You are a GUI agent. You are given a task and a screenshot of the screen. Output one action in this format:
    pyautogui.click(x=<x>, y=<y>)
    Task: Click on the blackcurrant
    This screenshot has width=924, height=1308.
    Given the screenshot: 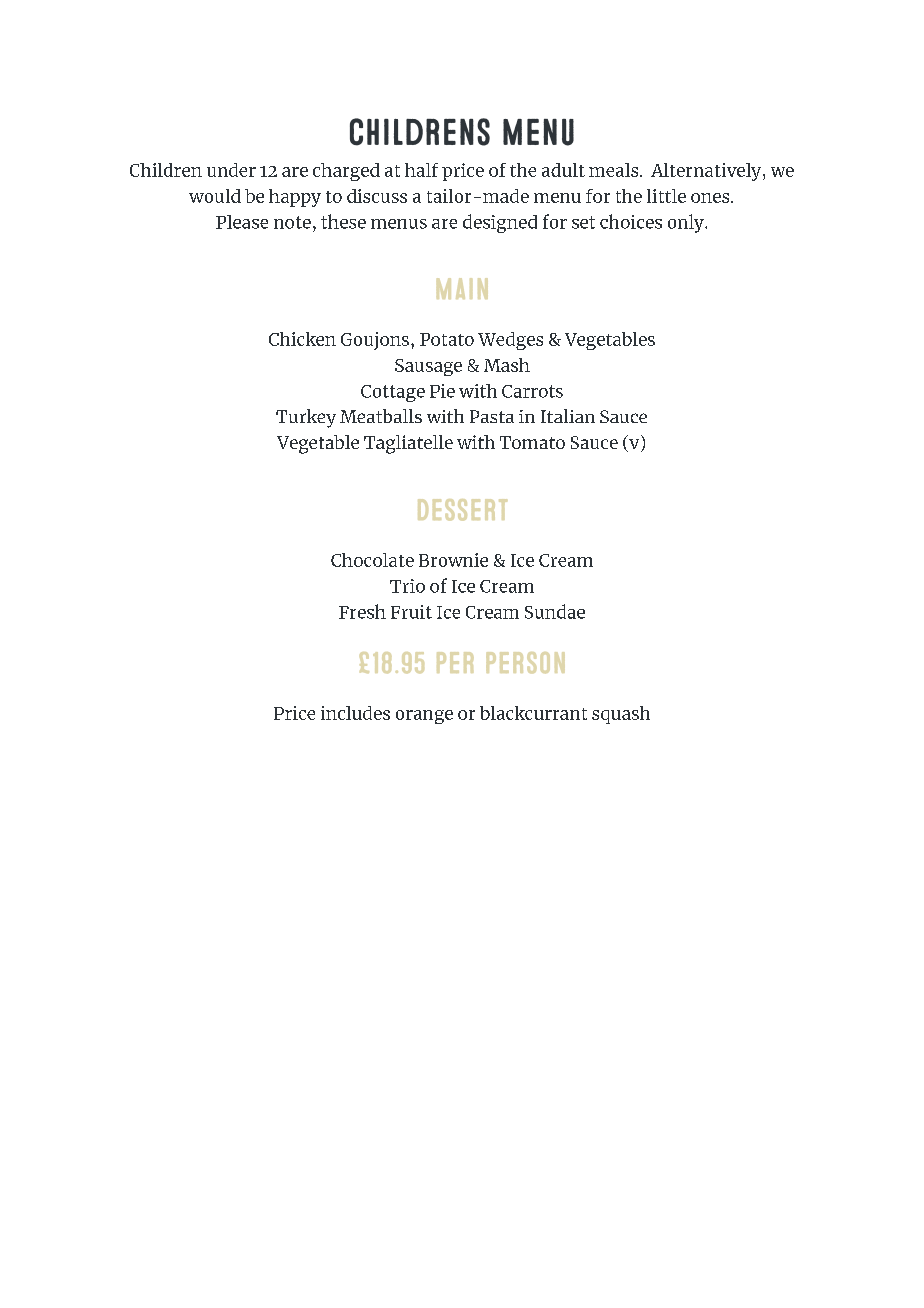 What is the action you would take?
    pyautogui.click(x=533, y=713)
